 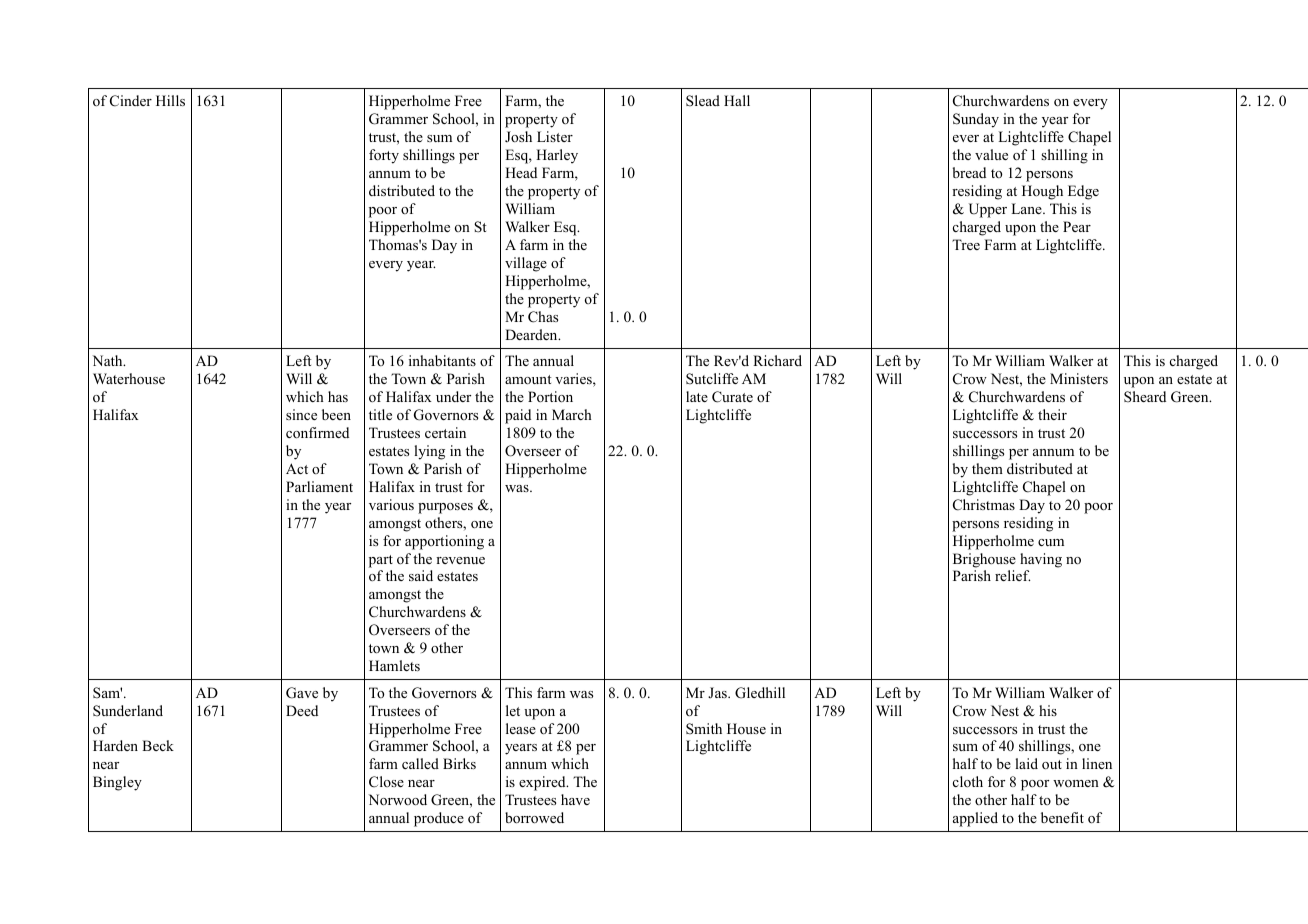 I want to click on them, so click(x=987, y=468).
